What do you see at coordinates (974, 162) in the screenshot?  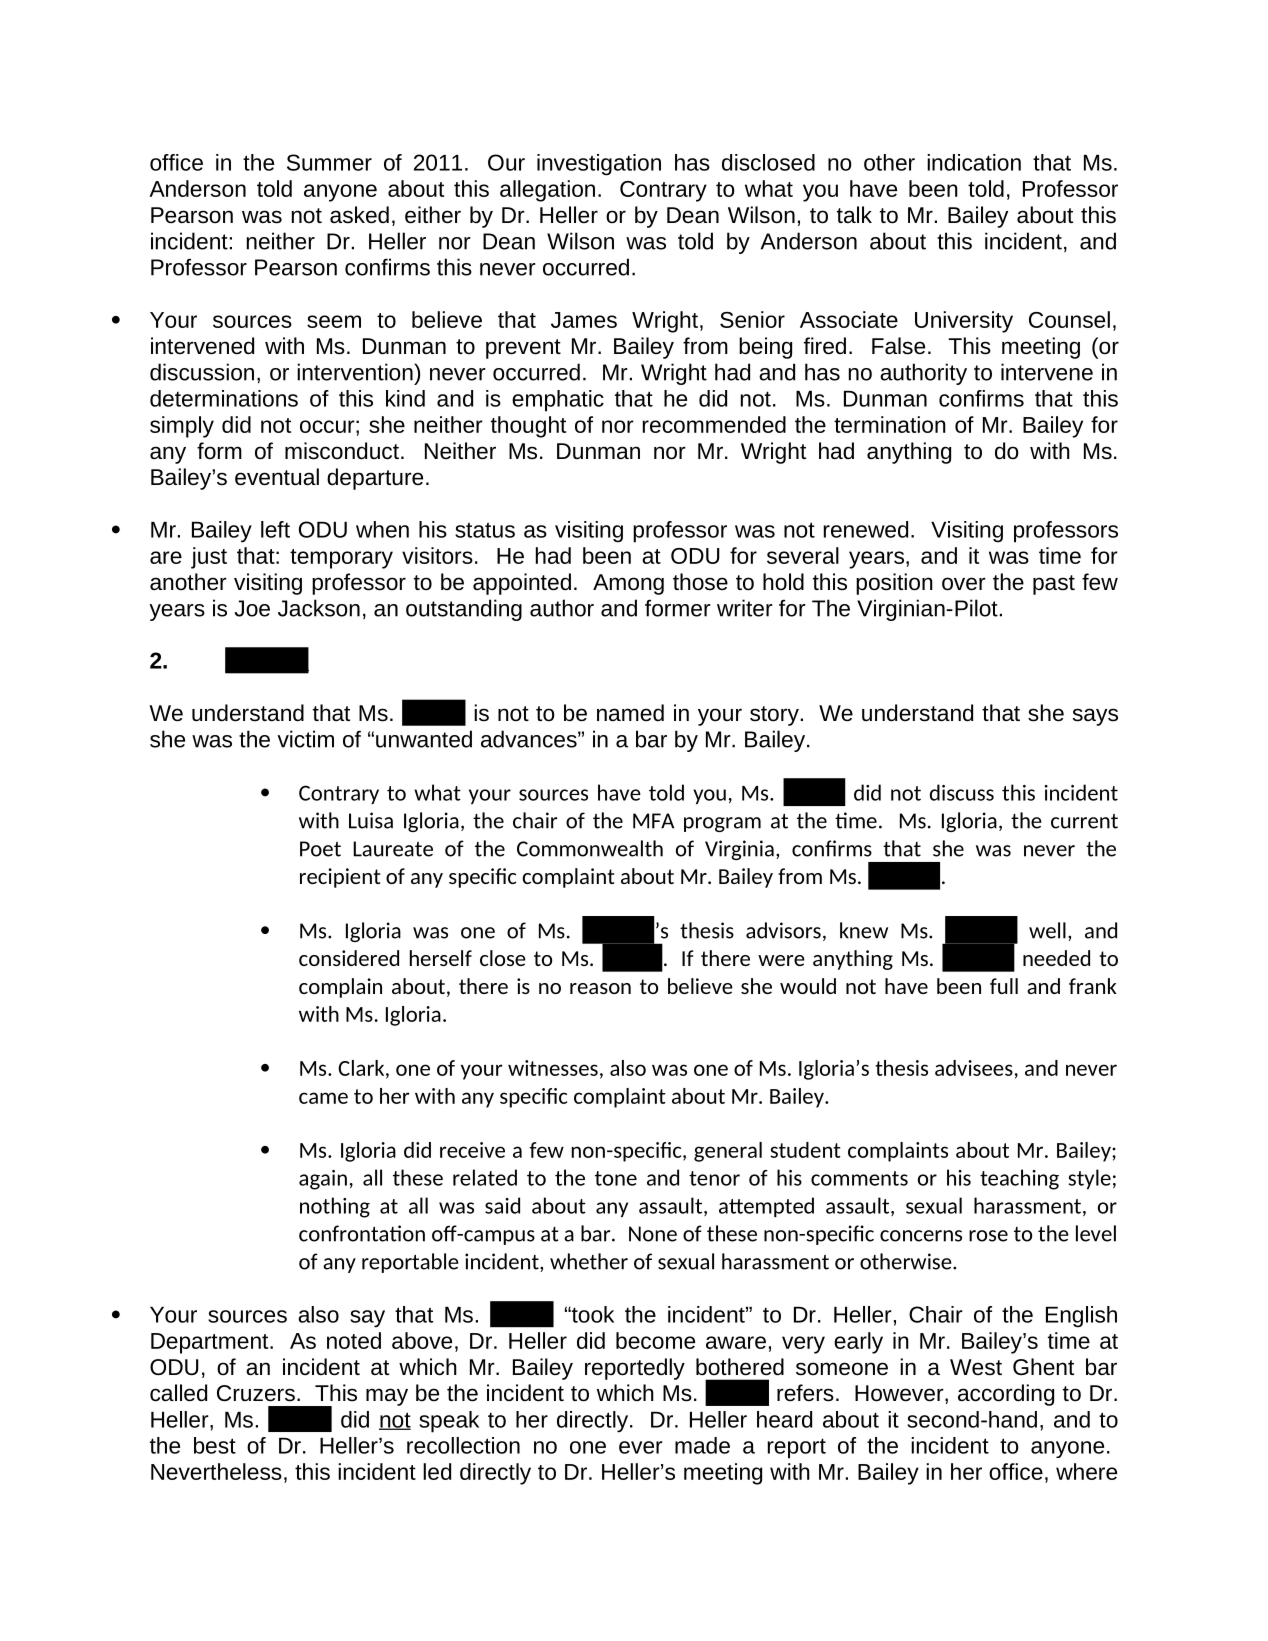 I see `indication` at bounding box center [974, 162].
